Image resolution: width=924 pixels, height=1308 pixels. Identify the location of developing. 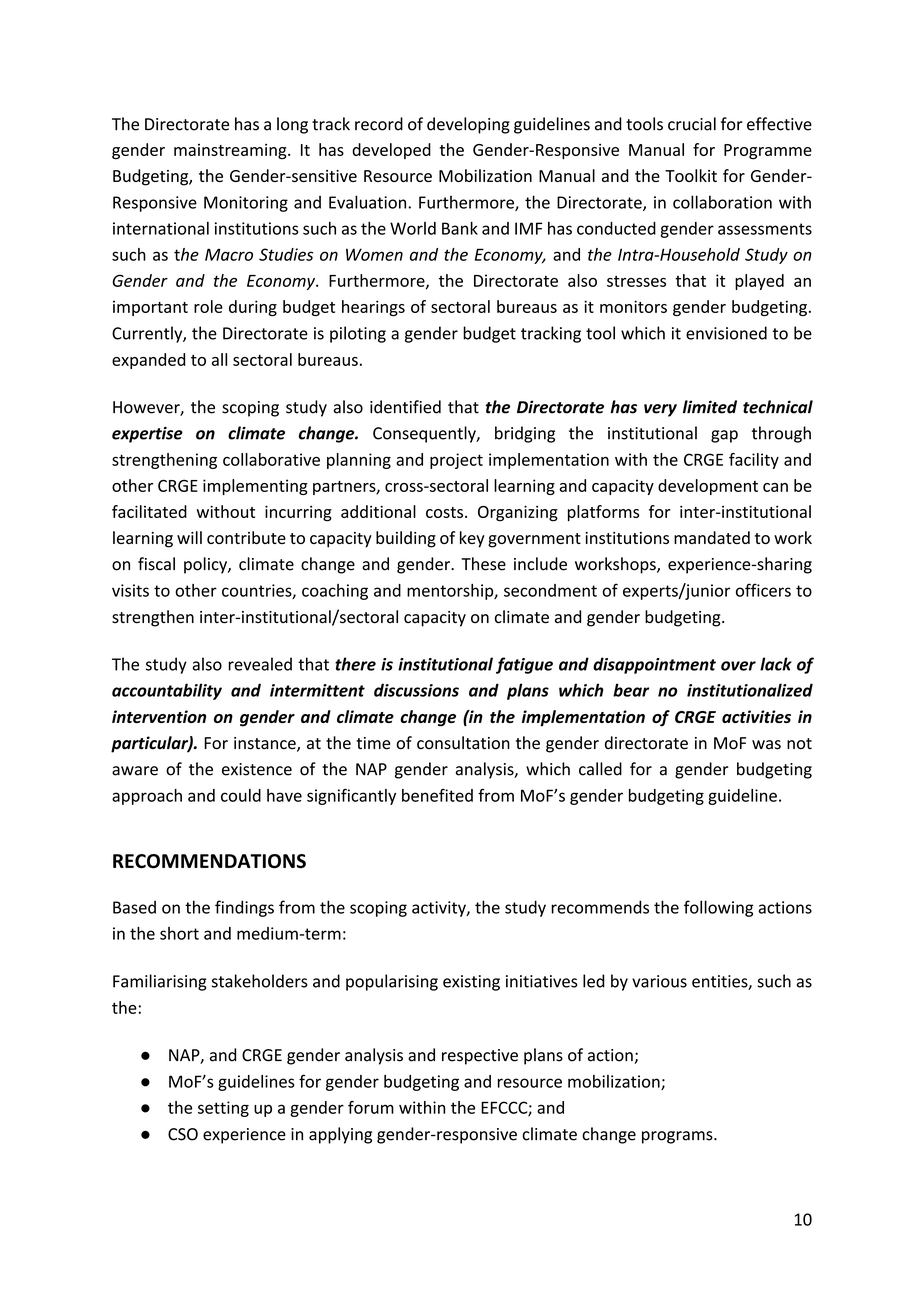
(468, 125).
